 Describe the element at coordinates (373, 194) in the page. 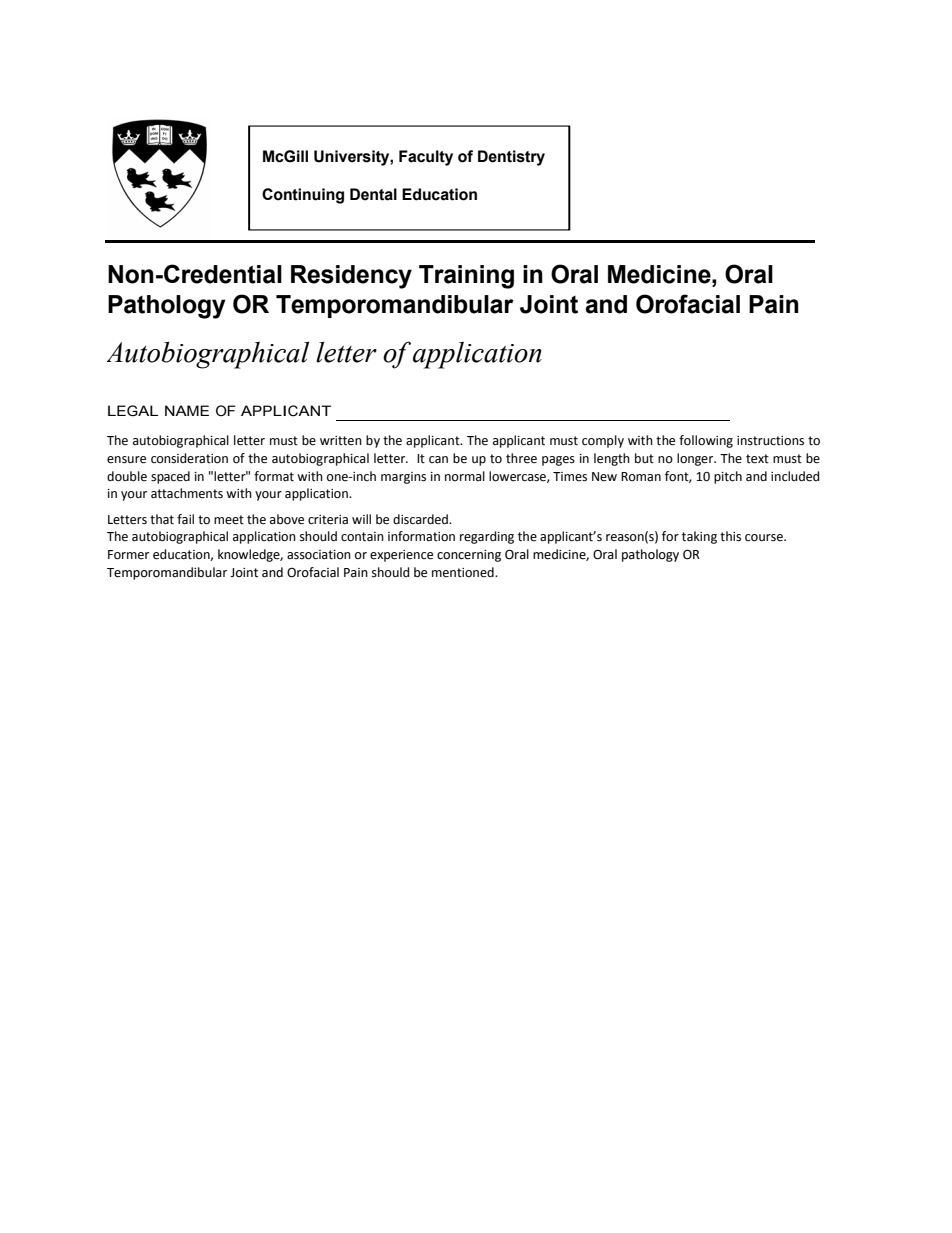

I see `Dental` at that location.
